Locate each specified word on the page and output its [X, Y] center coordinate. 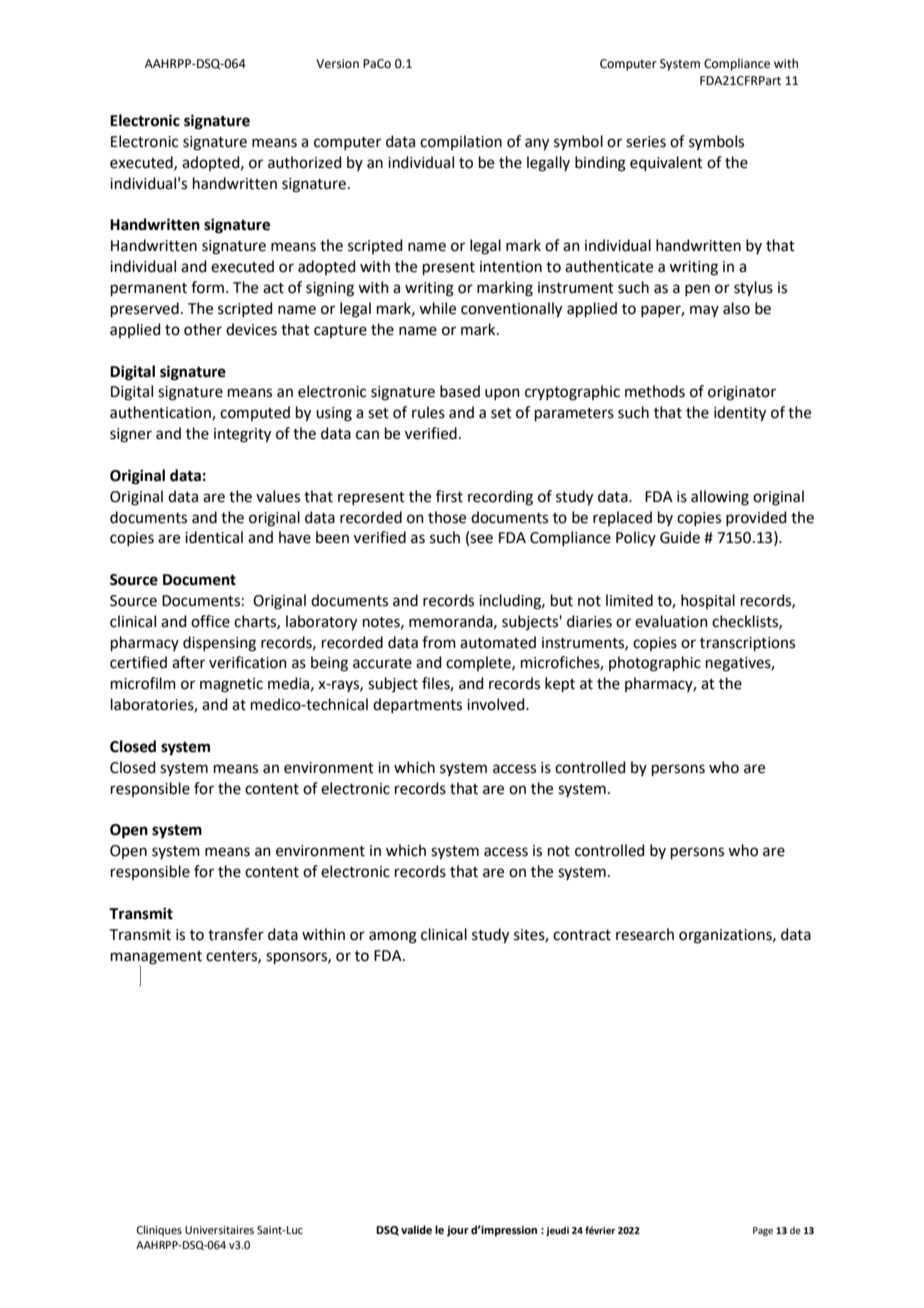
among [393, 937]
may [704, 311]
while [437, 308]
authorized [305, 162]
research [645, 934]
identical [214, 537]
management [156, 958]
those [447, 517]
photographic [655, 664]
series [646, 142]
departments [417, 705]
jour [458, 1231]
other [203, 329]
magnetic [231, 685]
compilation [461, 142]
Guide [680, 537]
